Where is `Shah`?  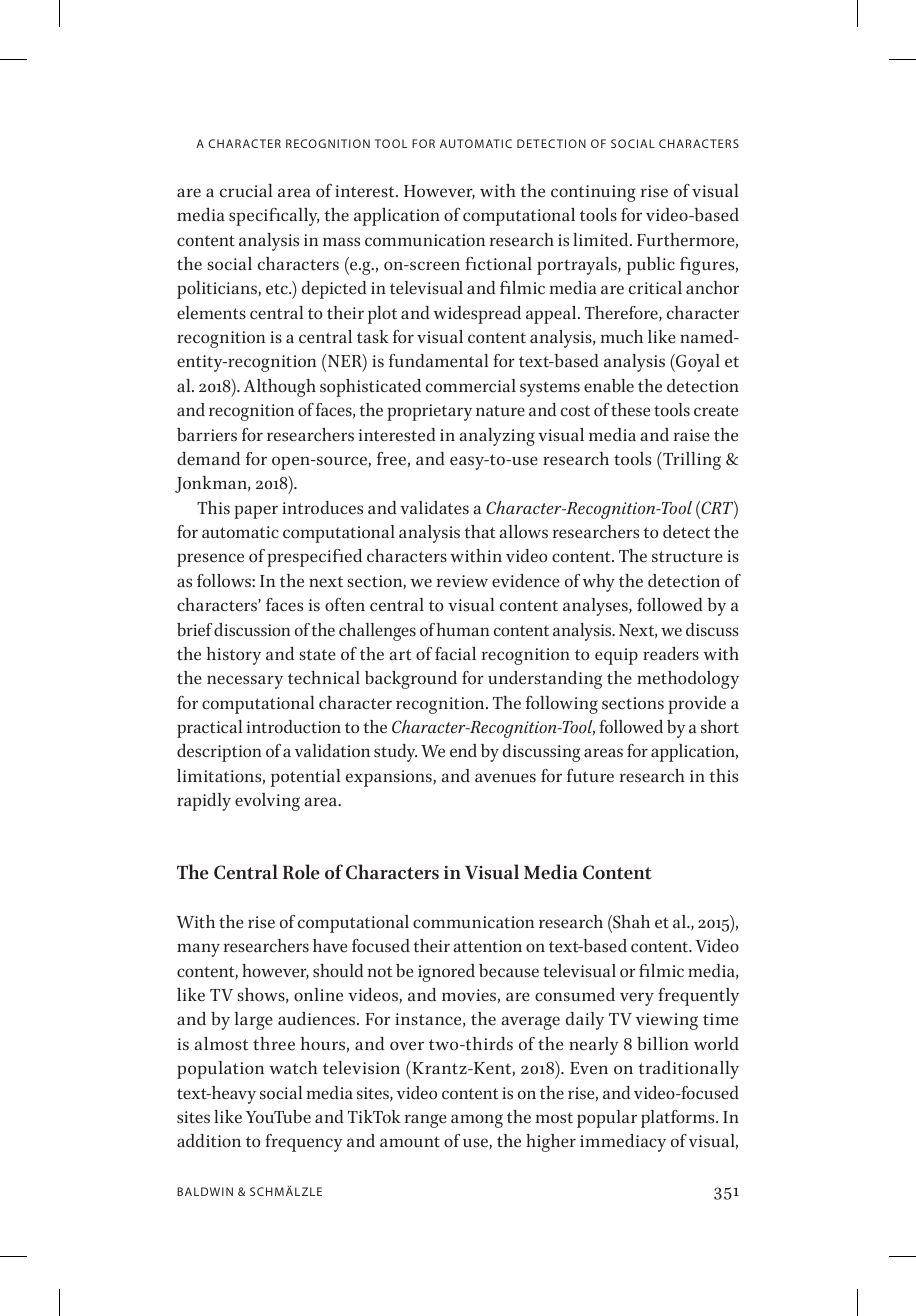 Shah is located at coordinates (630, 922).
